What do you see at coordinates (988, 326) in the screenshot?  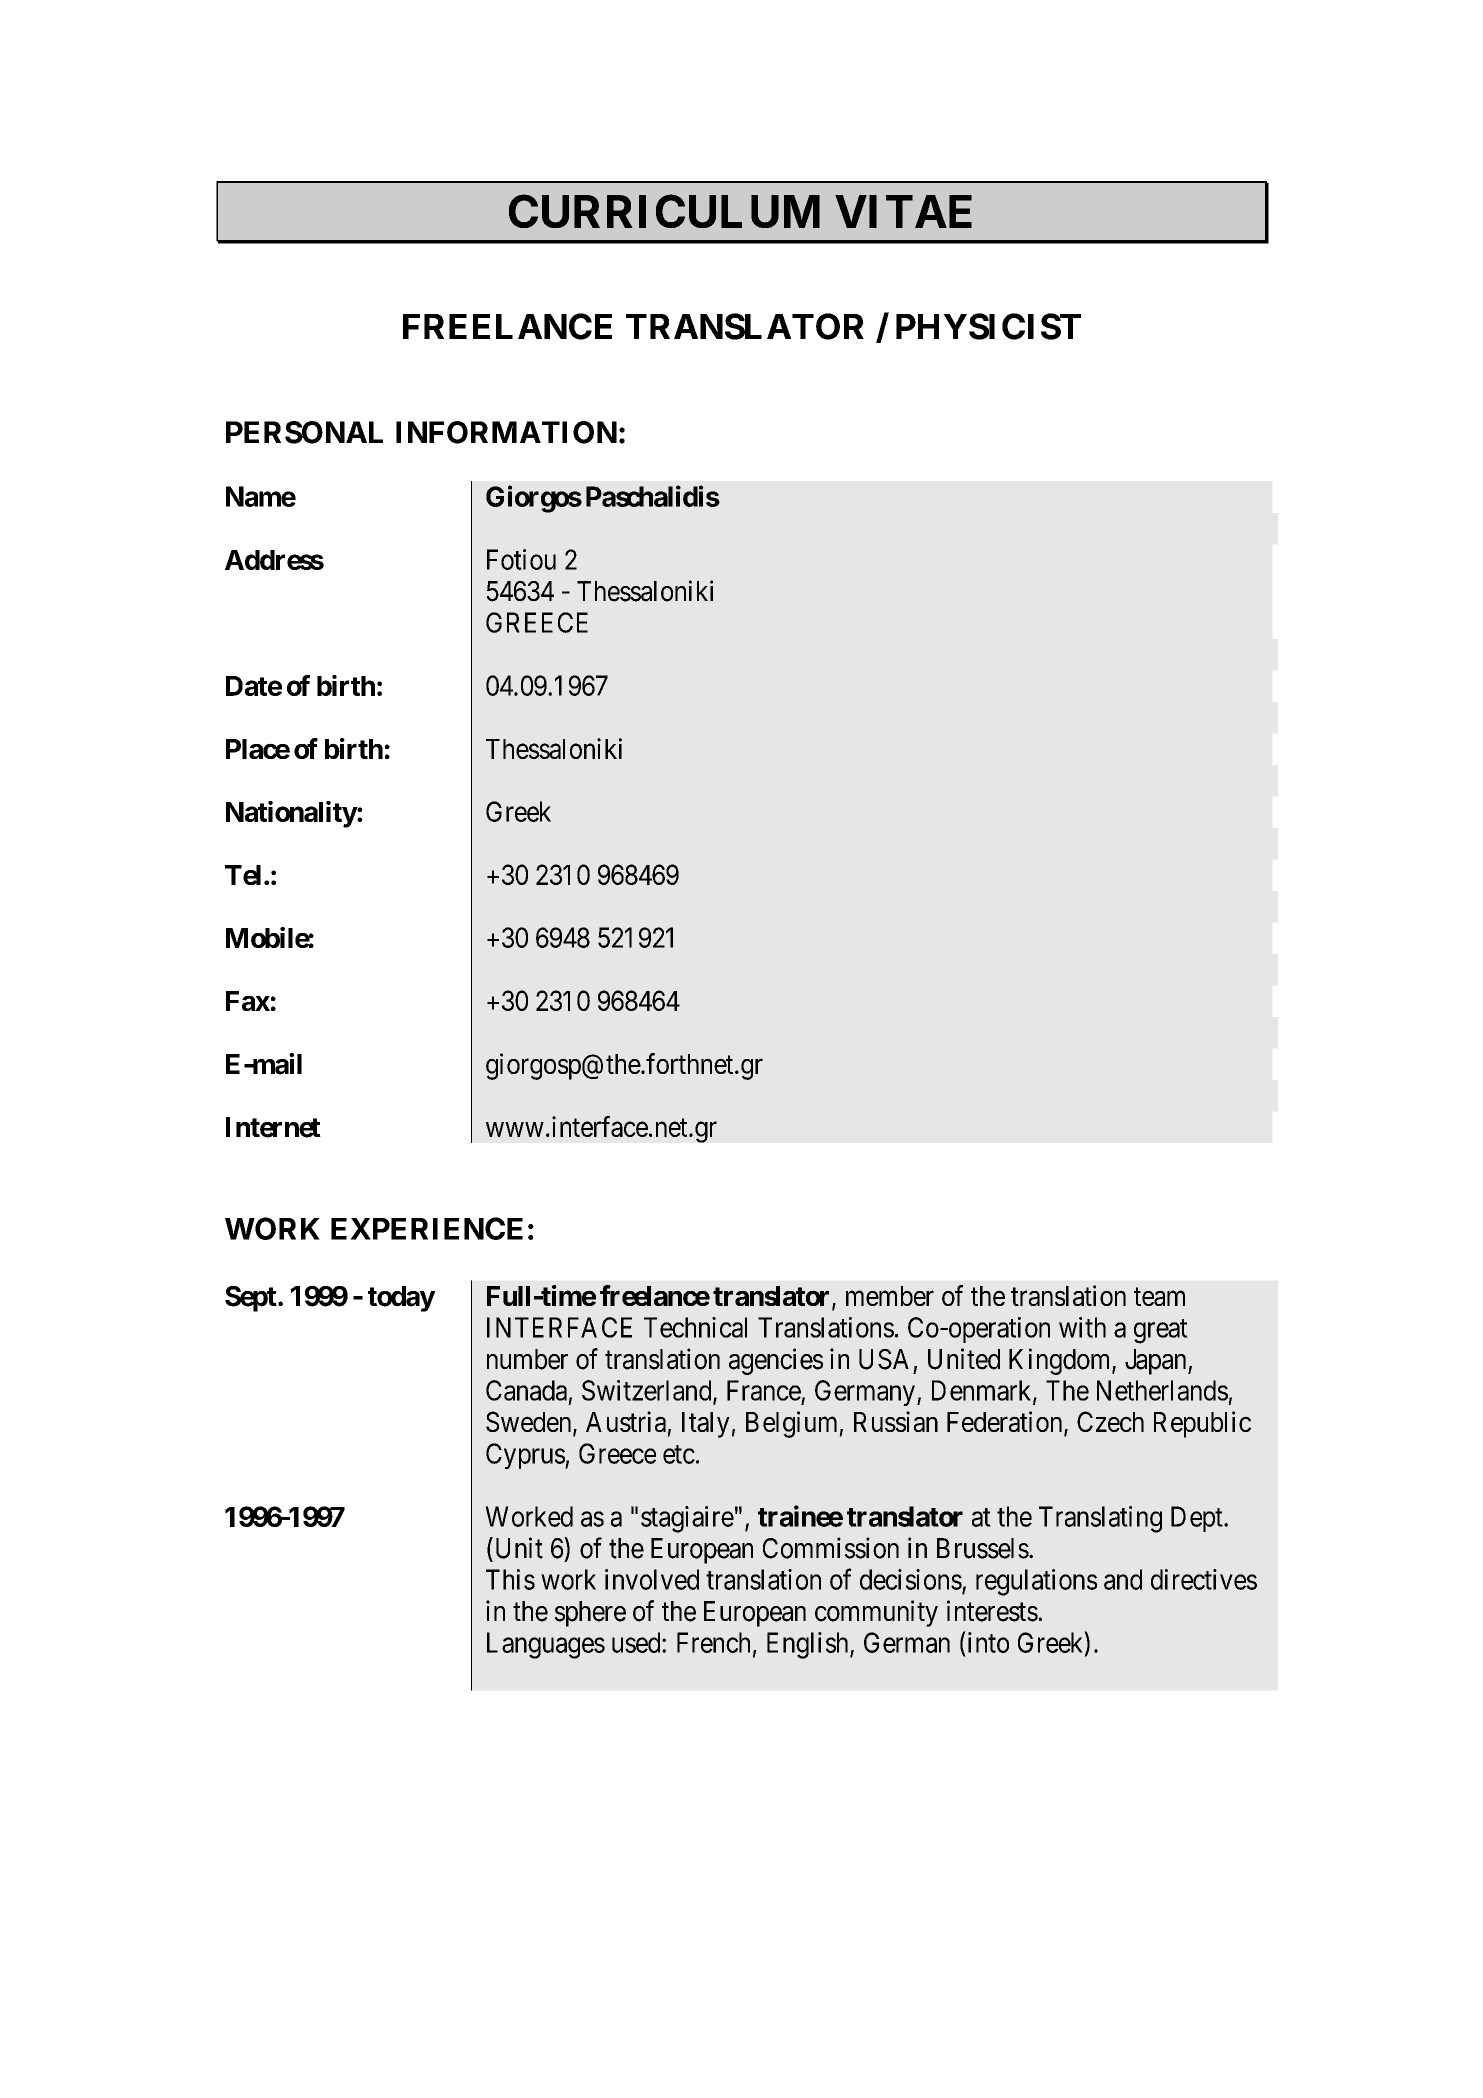 I see `PHYSICIST` at bounding box center [988, 326].
